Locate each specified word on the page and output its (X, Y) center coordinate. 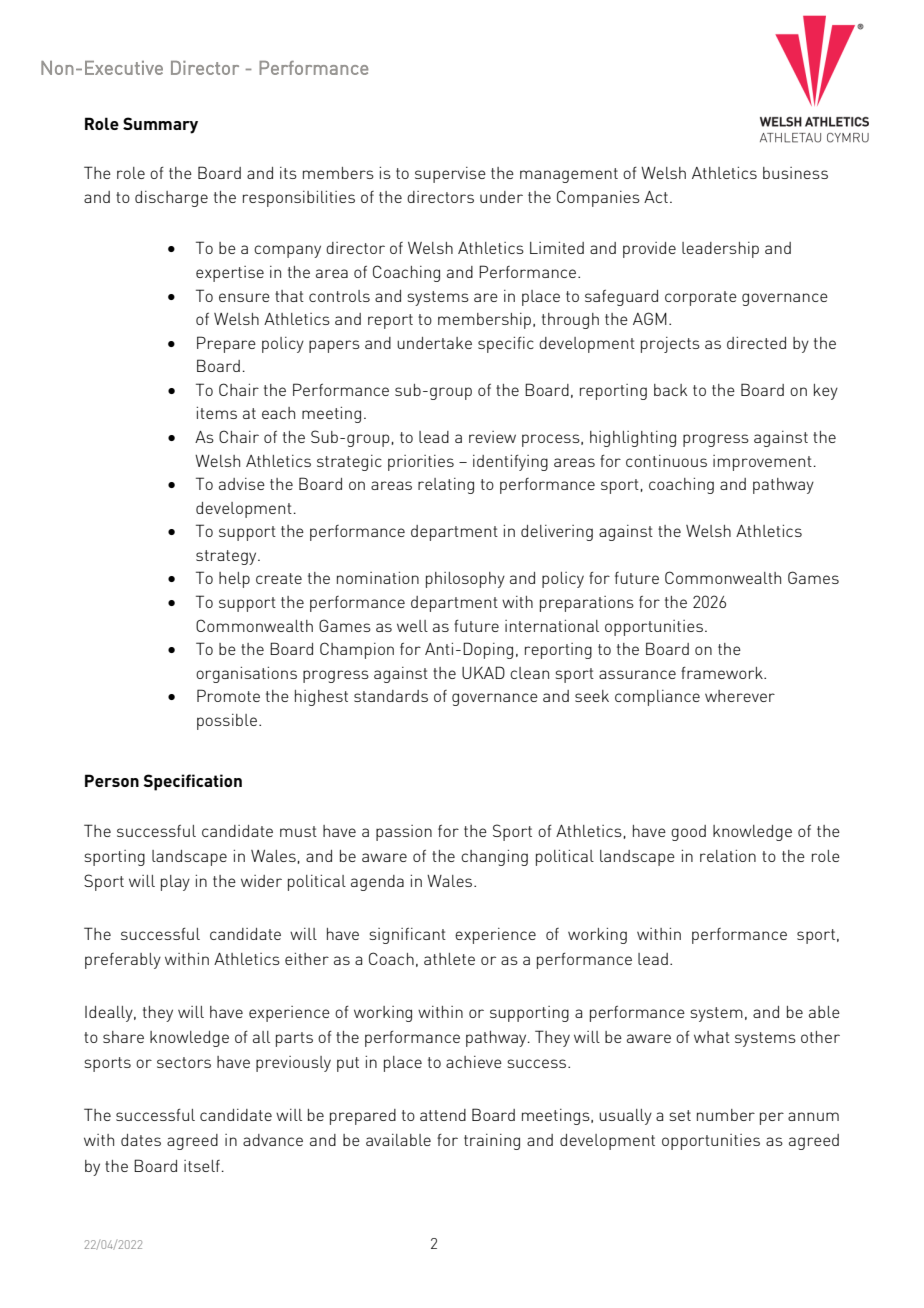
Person (112, 780)
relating (446, 486)
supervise (450, 175)
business (795, 173)
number (726, 1115)
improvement (762, 463)
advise (242, 484)
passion (404, 833)
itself (202, 1166)
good (688, 833)
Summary (160, 125)
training (492, 1142)
